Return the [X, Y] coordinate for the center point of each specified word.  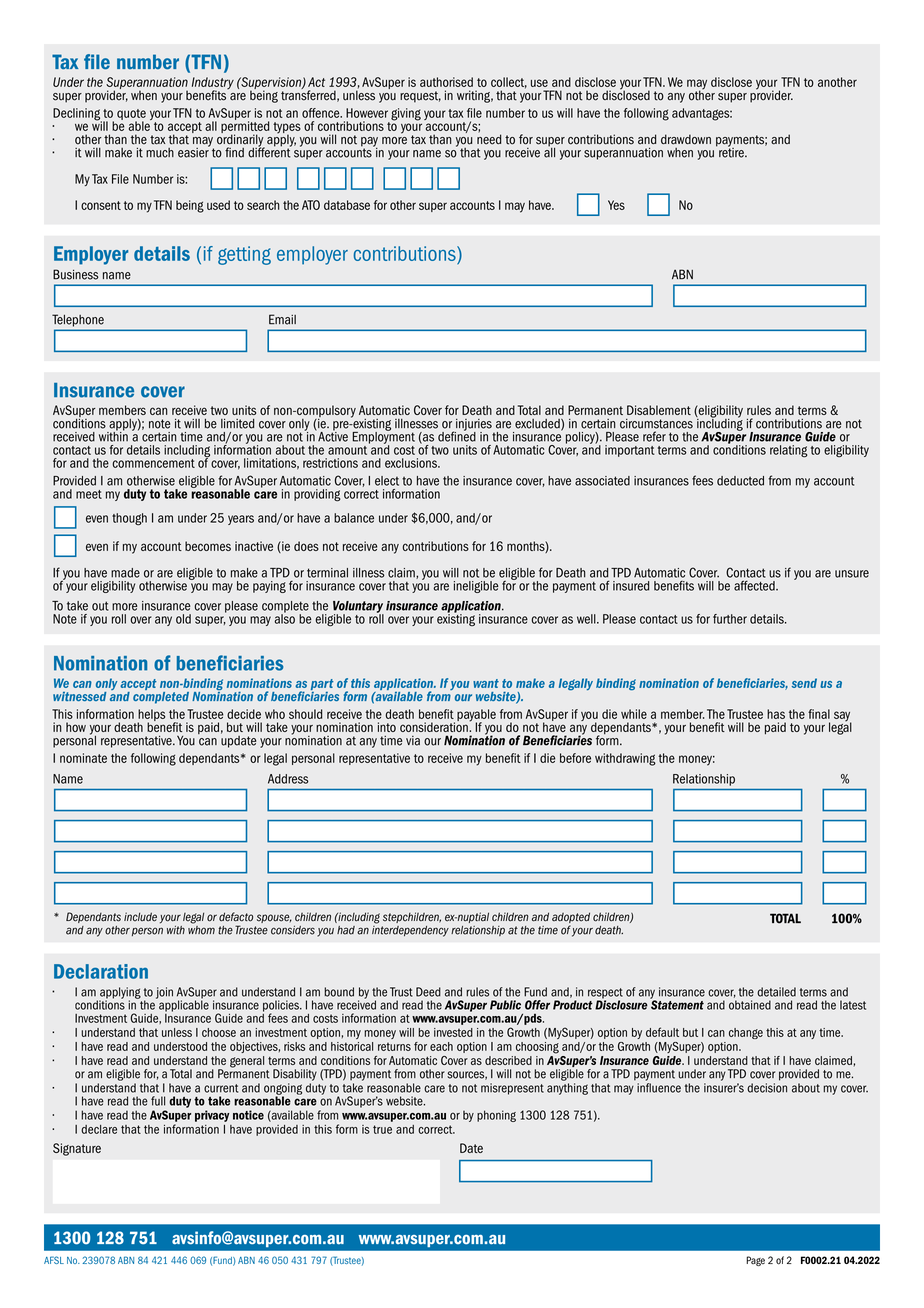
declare [99, 1129]
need [489, 138]
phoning [496, 1116]
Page [755, 1261]
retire [731, 151]
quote [131, 115]
